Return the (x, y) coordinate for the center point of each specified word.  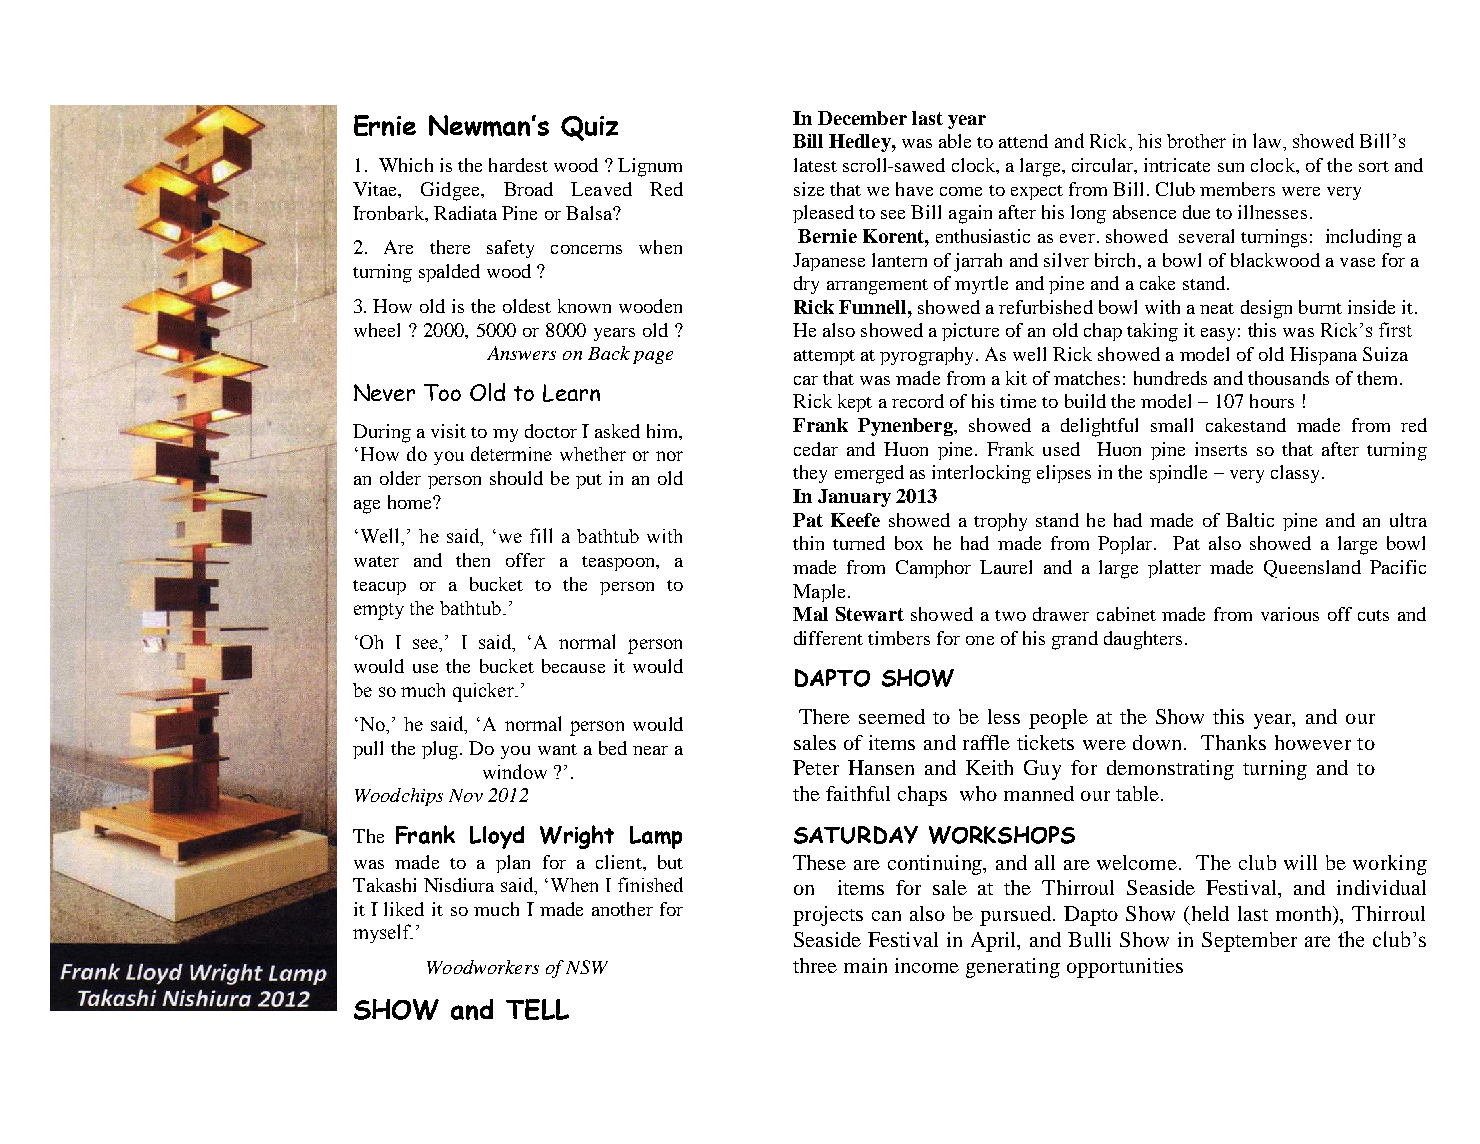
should (516, 478)
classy (1297, 474)
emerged (869, 474)
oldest (527, 306)
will (1300, 862)
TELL (537, 1009)
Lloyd (497, 837)
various (1290, 614)
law (1269, 142)
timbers (899, 638)
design (1266, 309)
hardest (518, 165)
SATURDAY (856, 835)
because (573, 666)
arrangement (877, 287)
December (862, 118)
